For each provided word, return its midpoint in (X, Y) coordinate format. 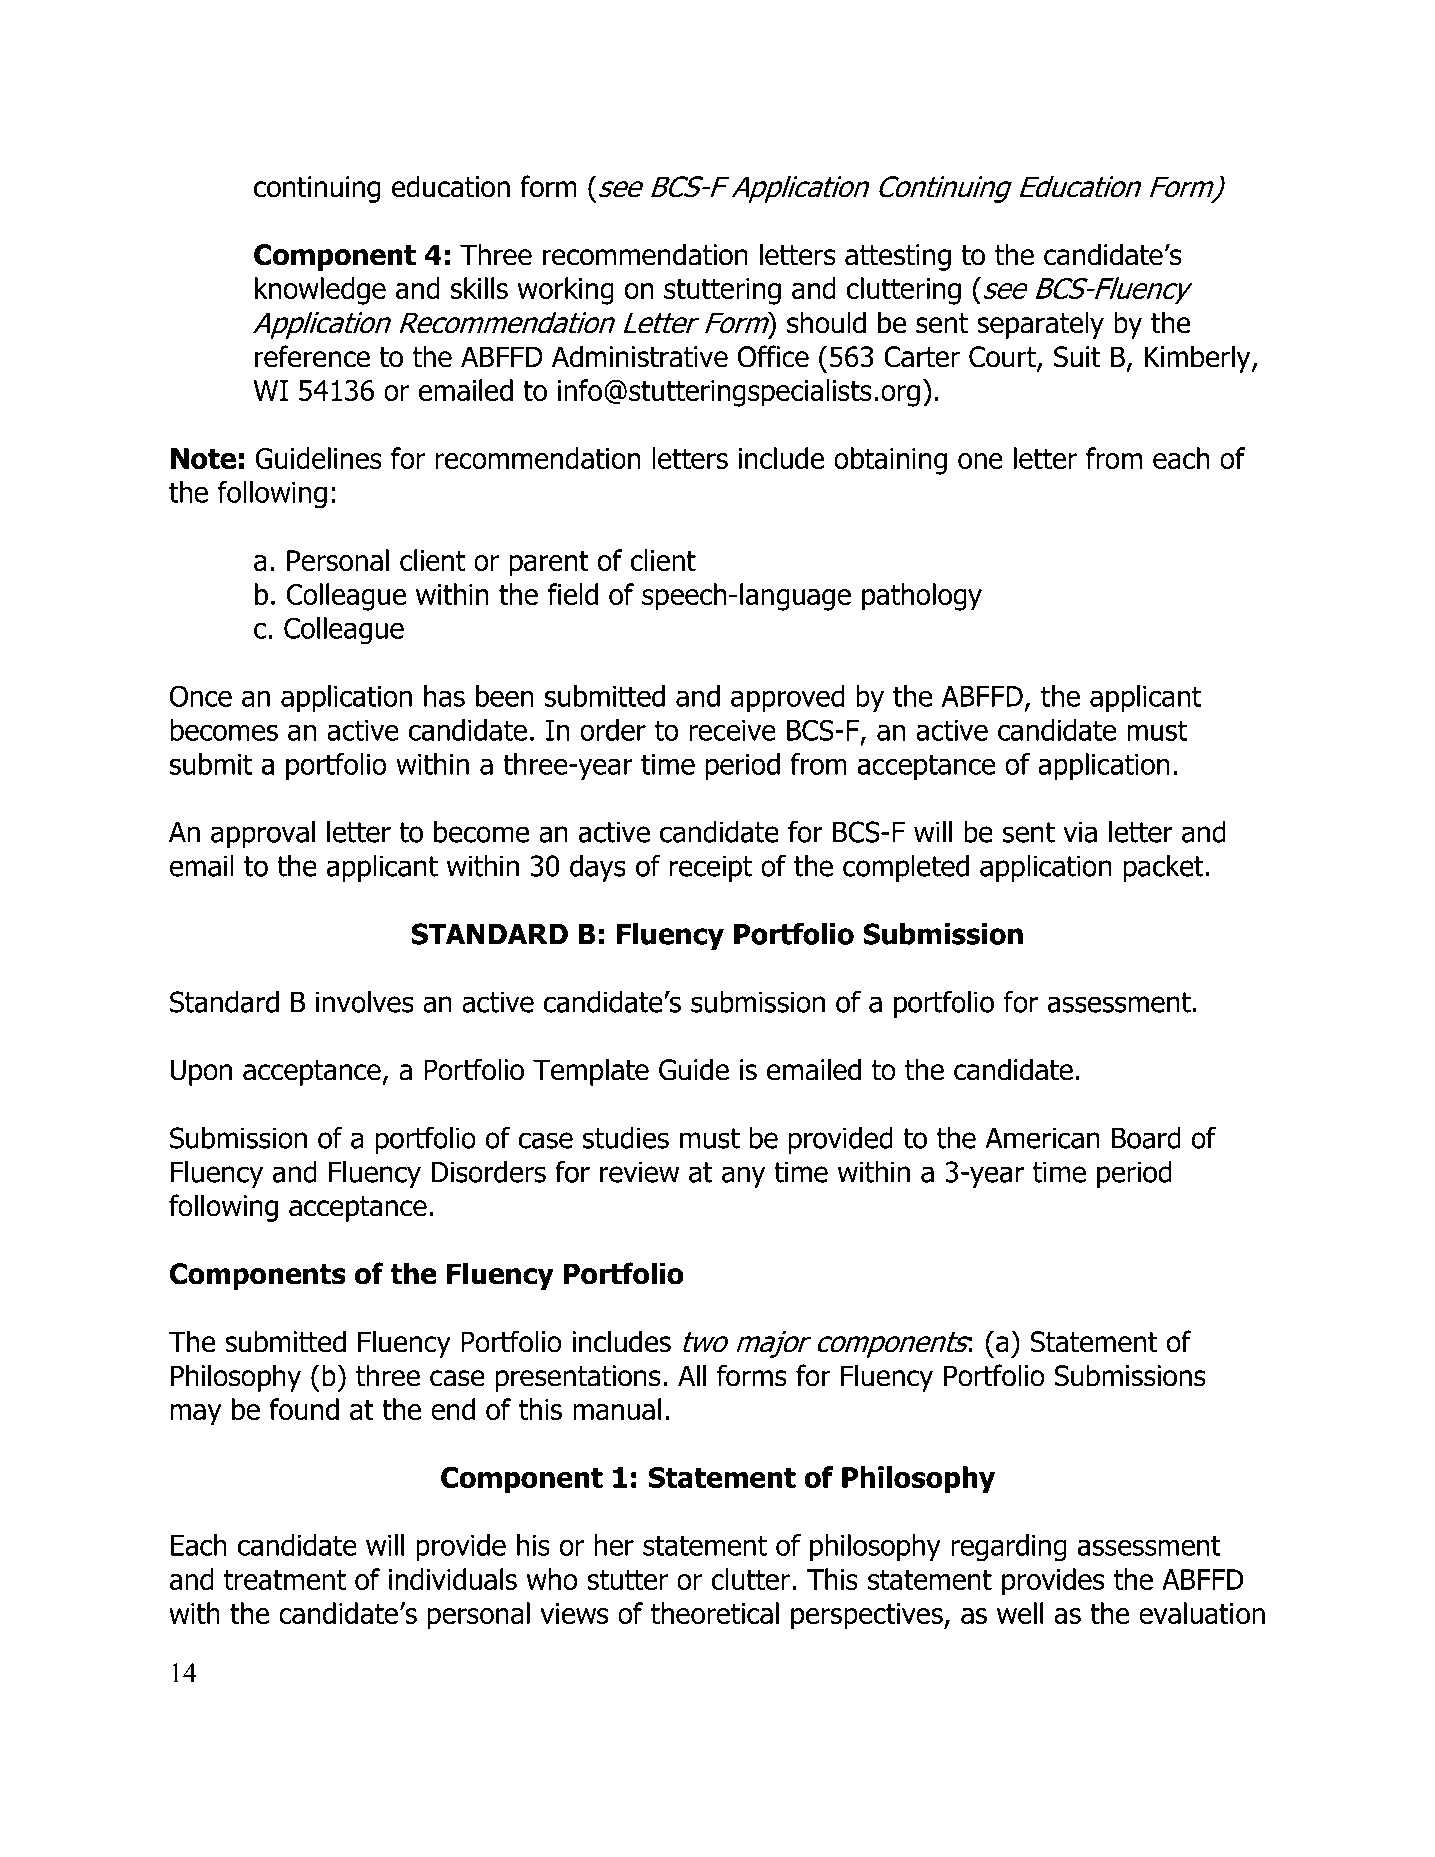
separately (1040, 325)
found (304, 1409)
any (744, 1177)
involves (365, 1002)
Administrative (640, 356)
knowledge (320, 291)
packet (1164, 868)
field (573, 594)
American (1042, 1138)
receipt (711, 868)
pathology (922, 597)
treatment (285, 1580)
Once (201, 696)
